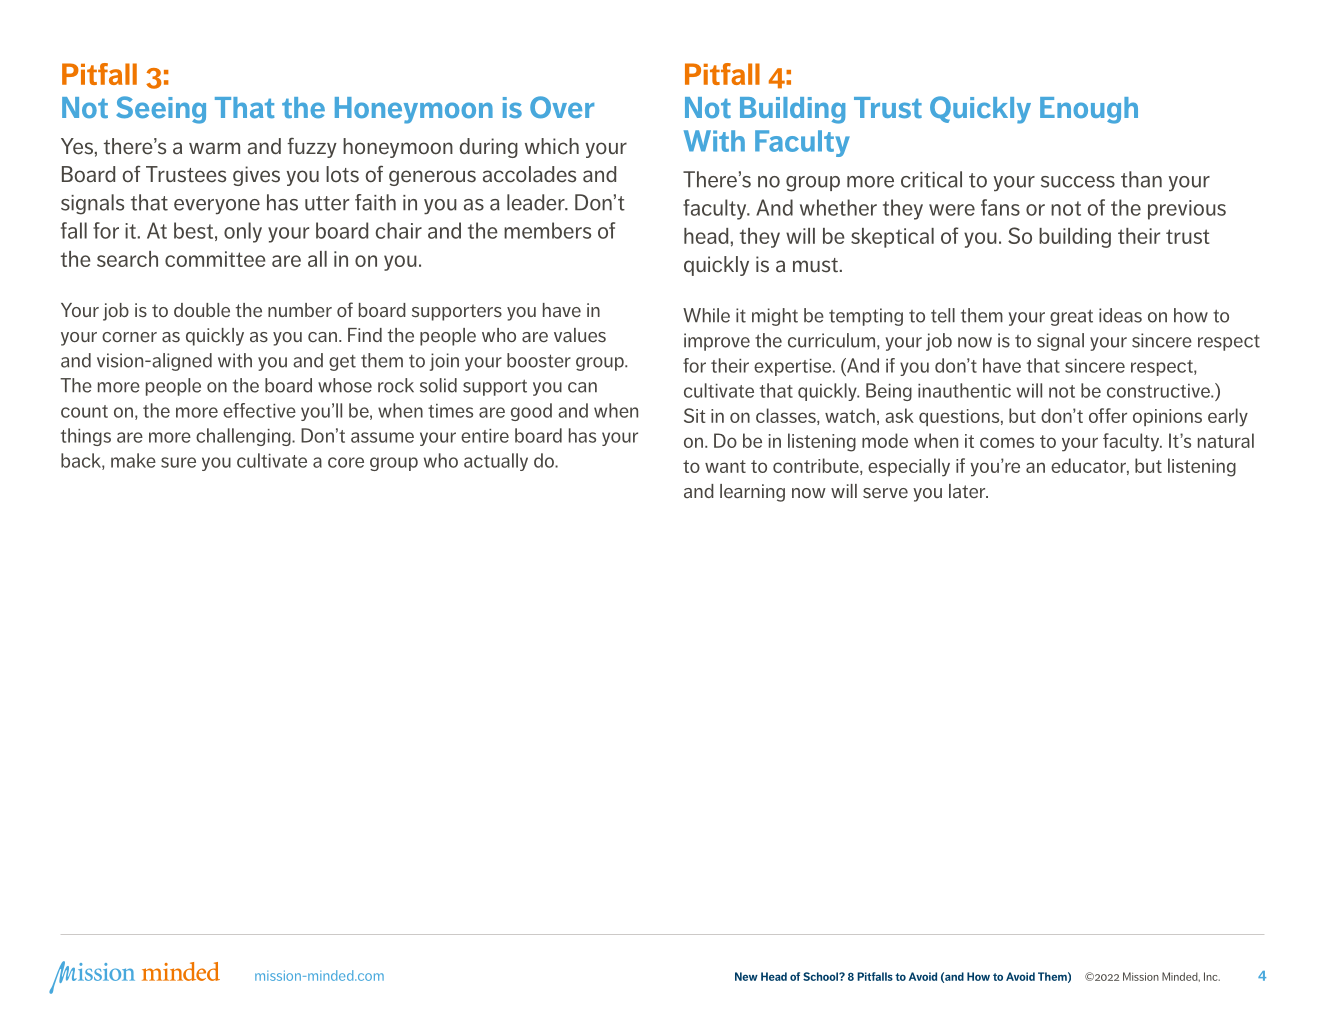 The image size is (1325, 1024). What do you see at coordinates (178, 462) in the image?
I see `sure` at bounding box center [178, 462].
